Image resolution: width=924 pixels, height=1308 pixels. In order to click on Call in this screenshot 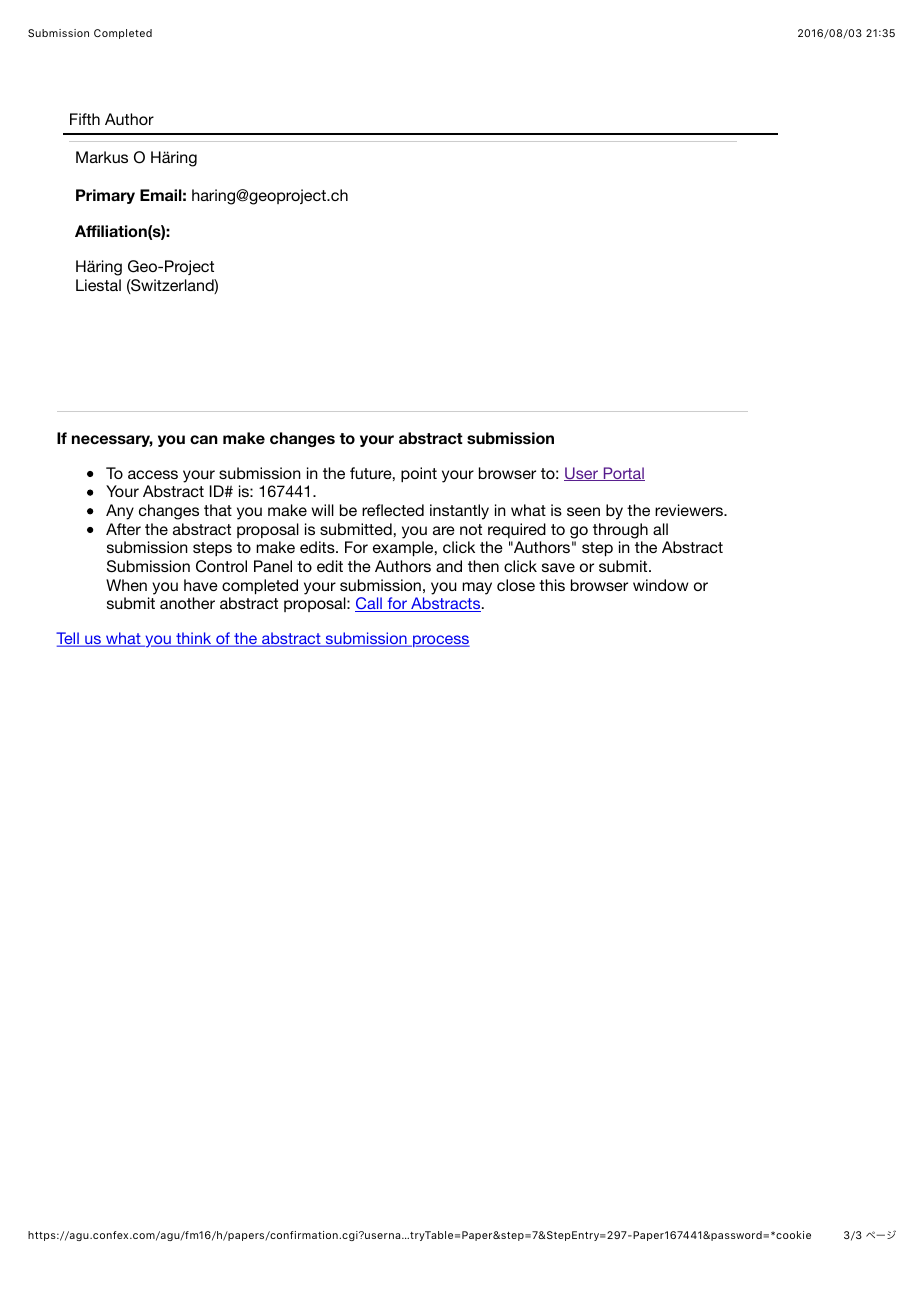, I will do `click(369, 604)`.
